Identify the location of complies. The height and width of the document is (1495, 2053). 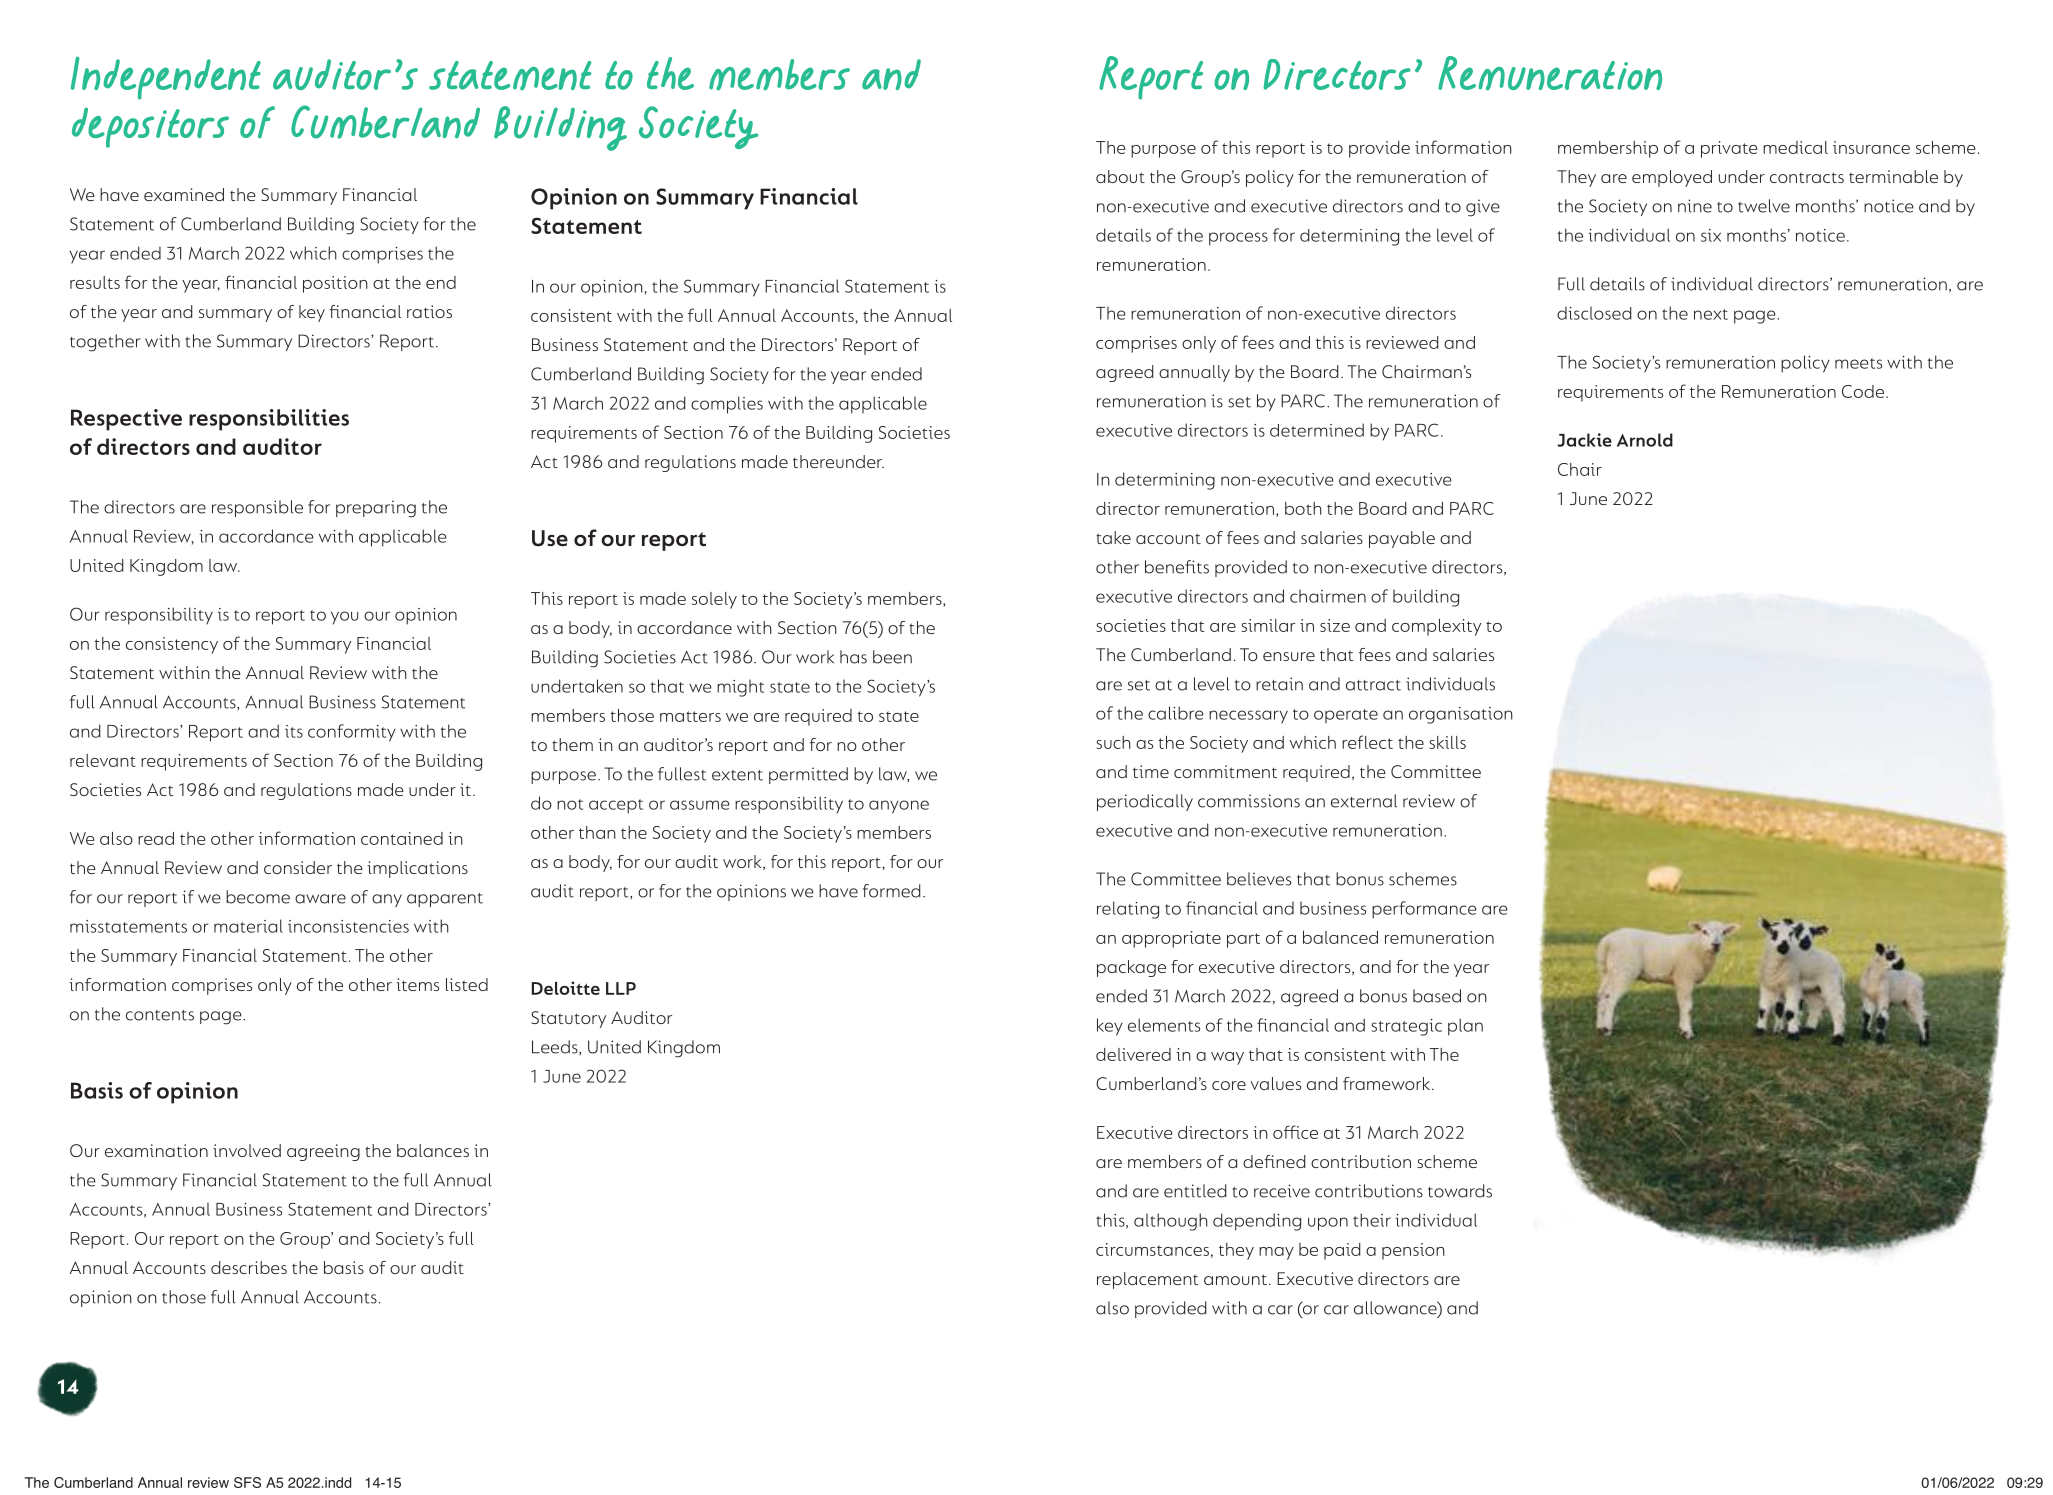
(727, 405).
